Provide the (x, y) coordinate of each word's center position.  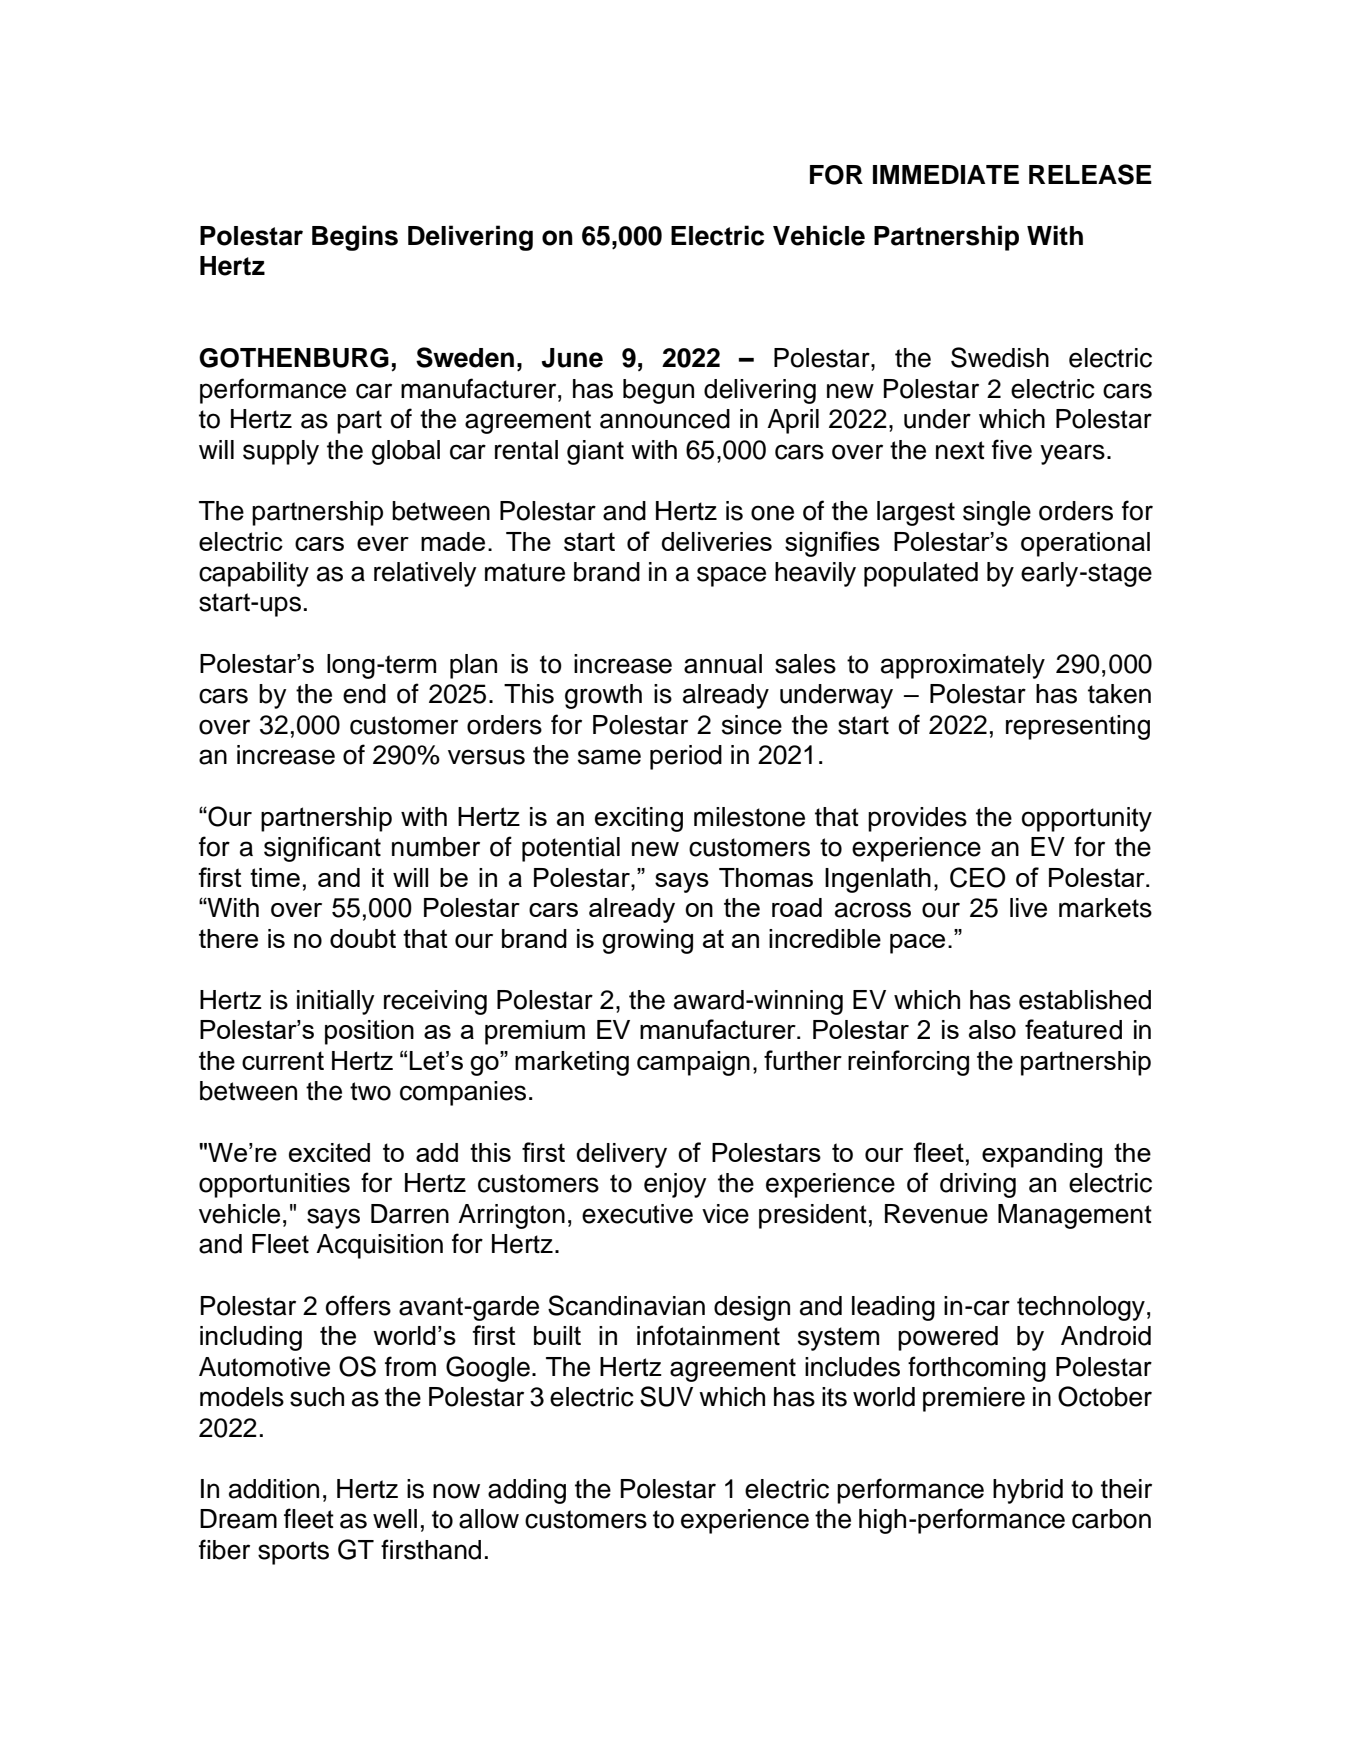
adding (527, 1491)
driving (978, 1185)
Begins (355, 238)
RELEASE (1090, 174)
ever (383, 544)
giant (595, 452)
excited (329, 1152)
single (997, 513)
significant (322, 849)
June (572, 358)
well (395, 1519)
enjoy (675, 1185)
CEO (978, 877)
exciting (639, 819)
